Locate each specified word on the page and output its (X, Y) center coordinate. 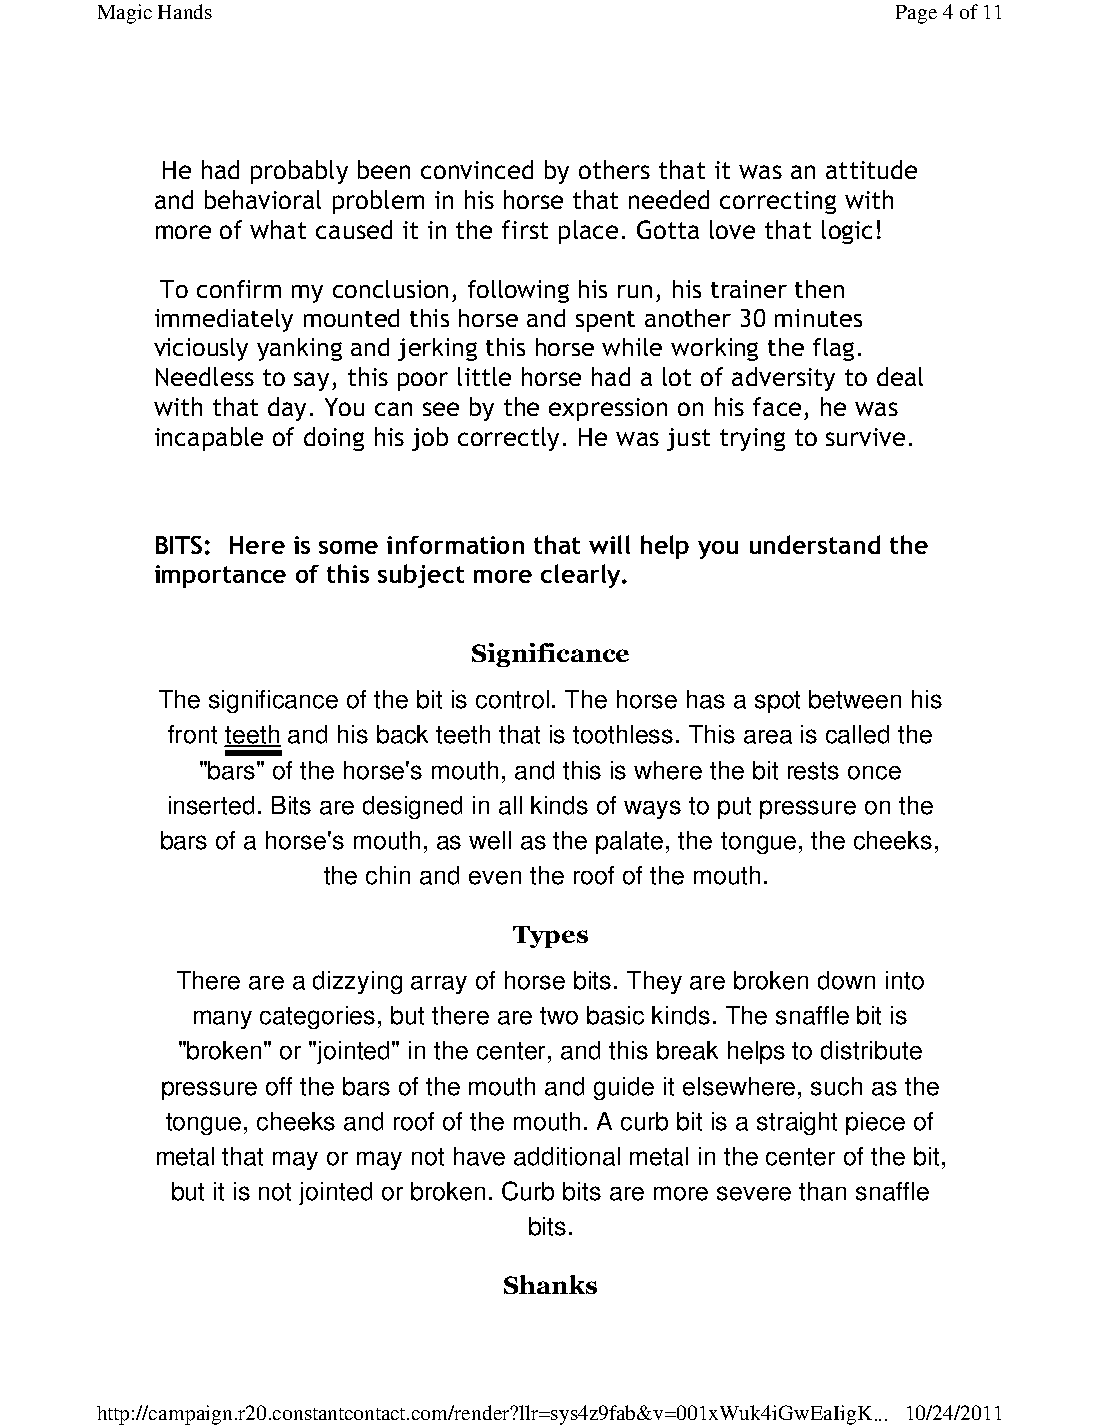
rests (813, 771)
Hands (185, 11)
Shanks (550, 1284)
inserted (211, 805)
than (822, 1191)
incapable (209, 439)
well (490, 840)
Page (916, 14)
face (777, 406)
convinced (477, 169)
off (279, 1086)
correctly (508, 439)
